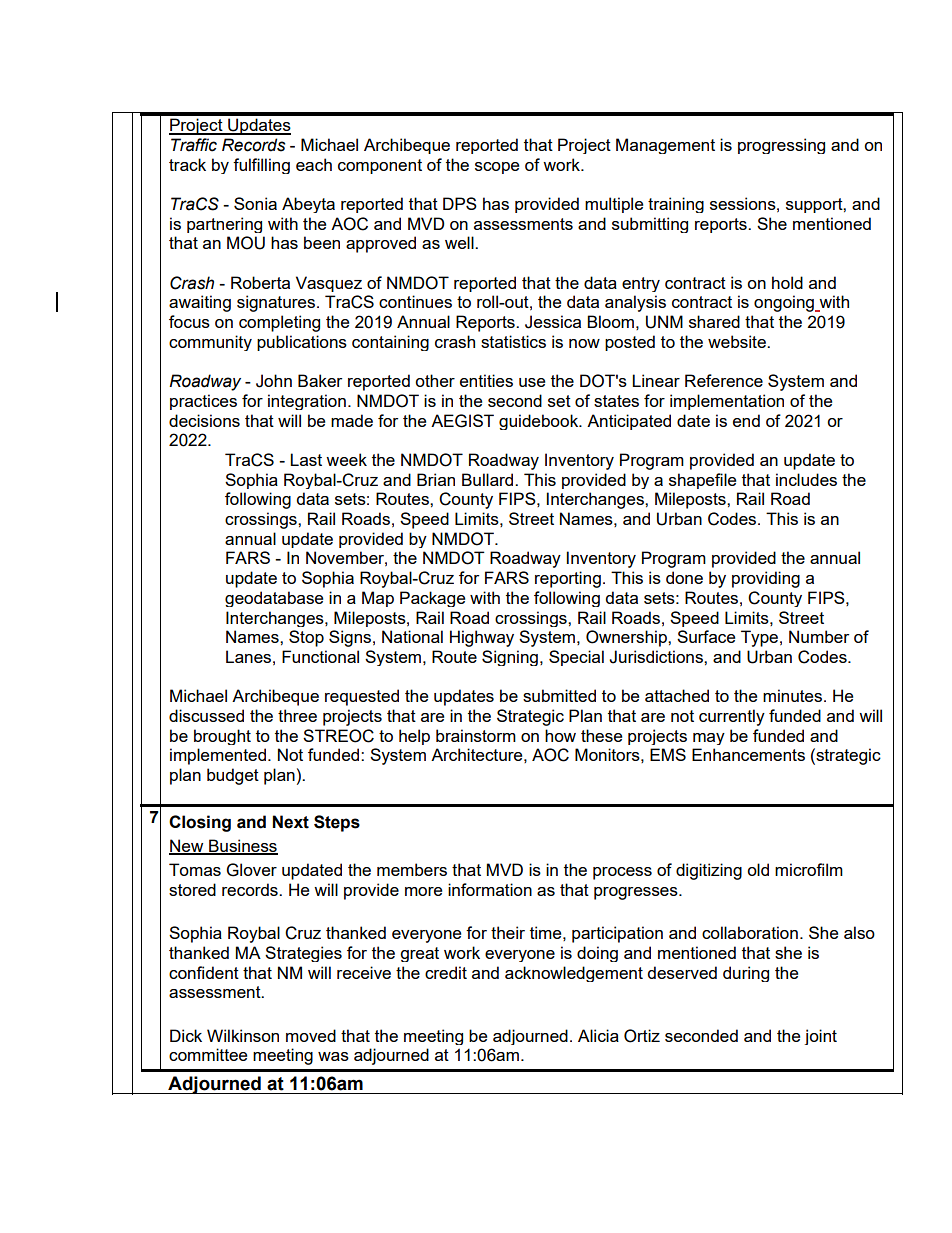 This screenshot has width=952, height=1233. I want to click on reporting, so click(568, 579).
